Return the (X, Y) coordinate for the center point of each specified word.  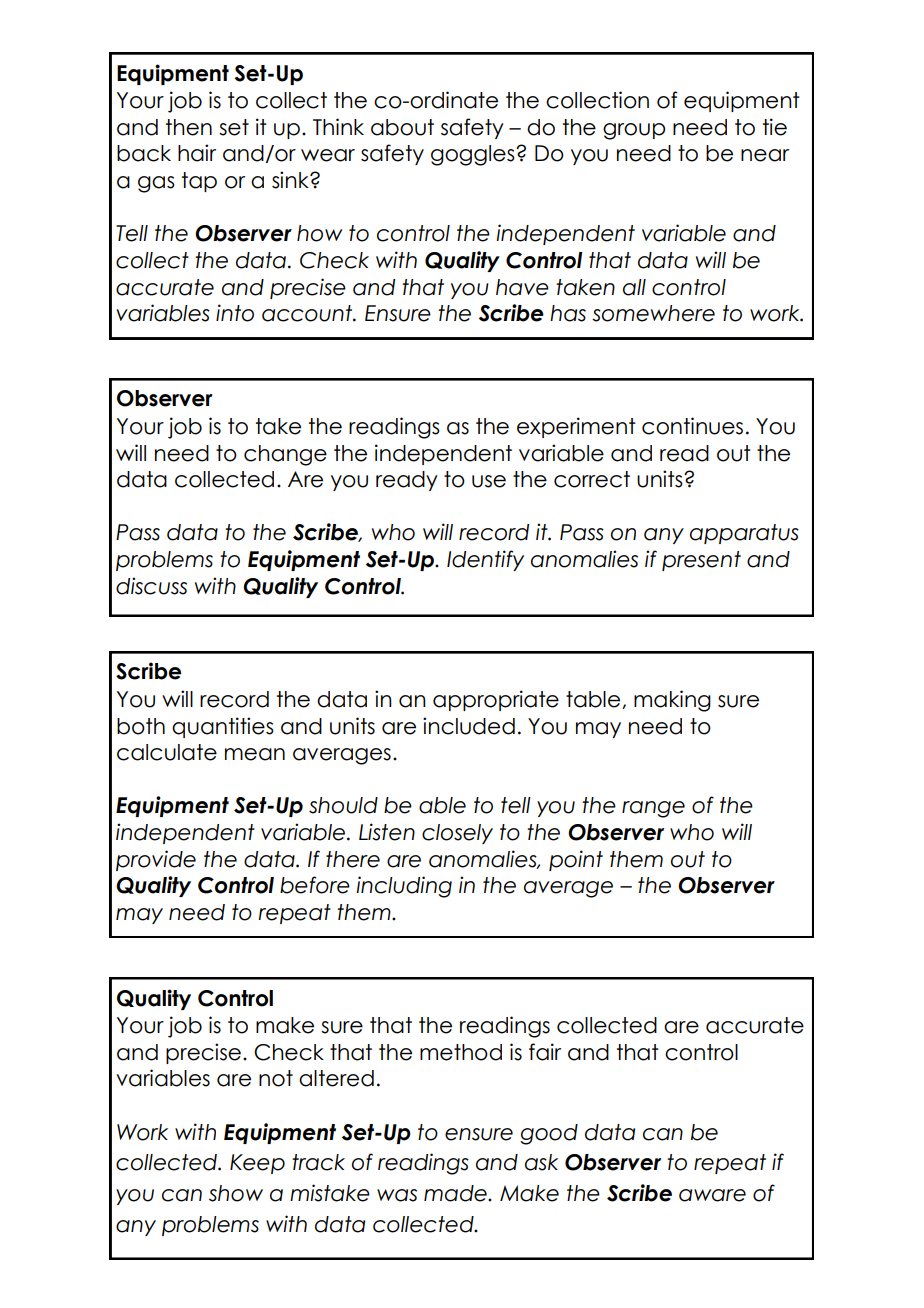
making (672, 701)
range (653, 809)
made (456, 1193)
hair (197, 153)
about (402, 127)
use (489, 481)
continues (692, 426)
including (404, 887)
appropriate (496, 700)
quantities (223, 727)
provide (156, 860)
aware (712, 1195)
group (634, 131)
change (285, 455)
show (236, 1193)
